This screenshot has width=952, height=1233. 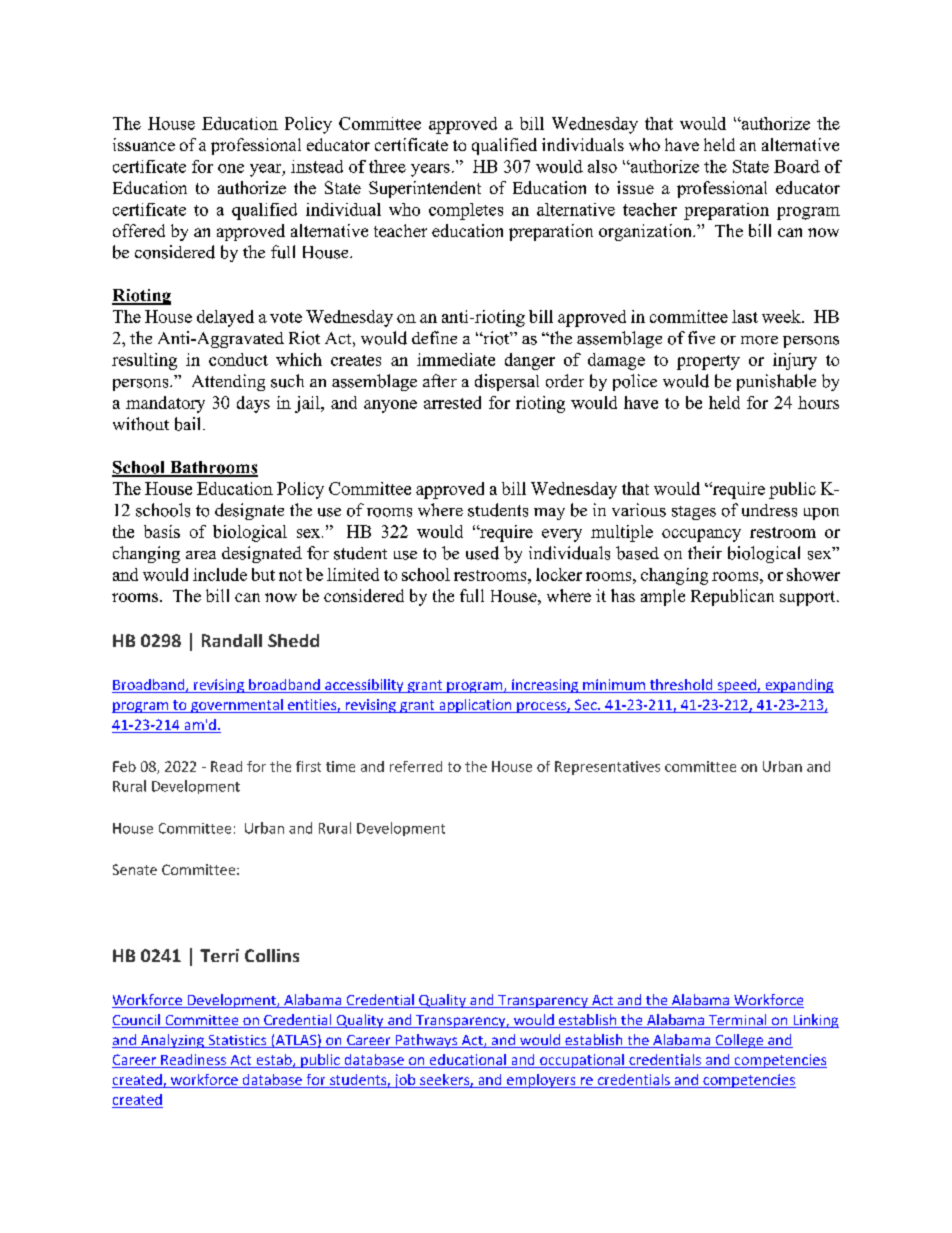 What do you see at coordinates (425, 189) in the screenshot?
I see `Superintendent` at bounding box center [425, 189].
